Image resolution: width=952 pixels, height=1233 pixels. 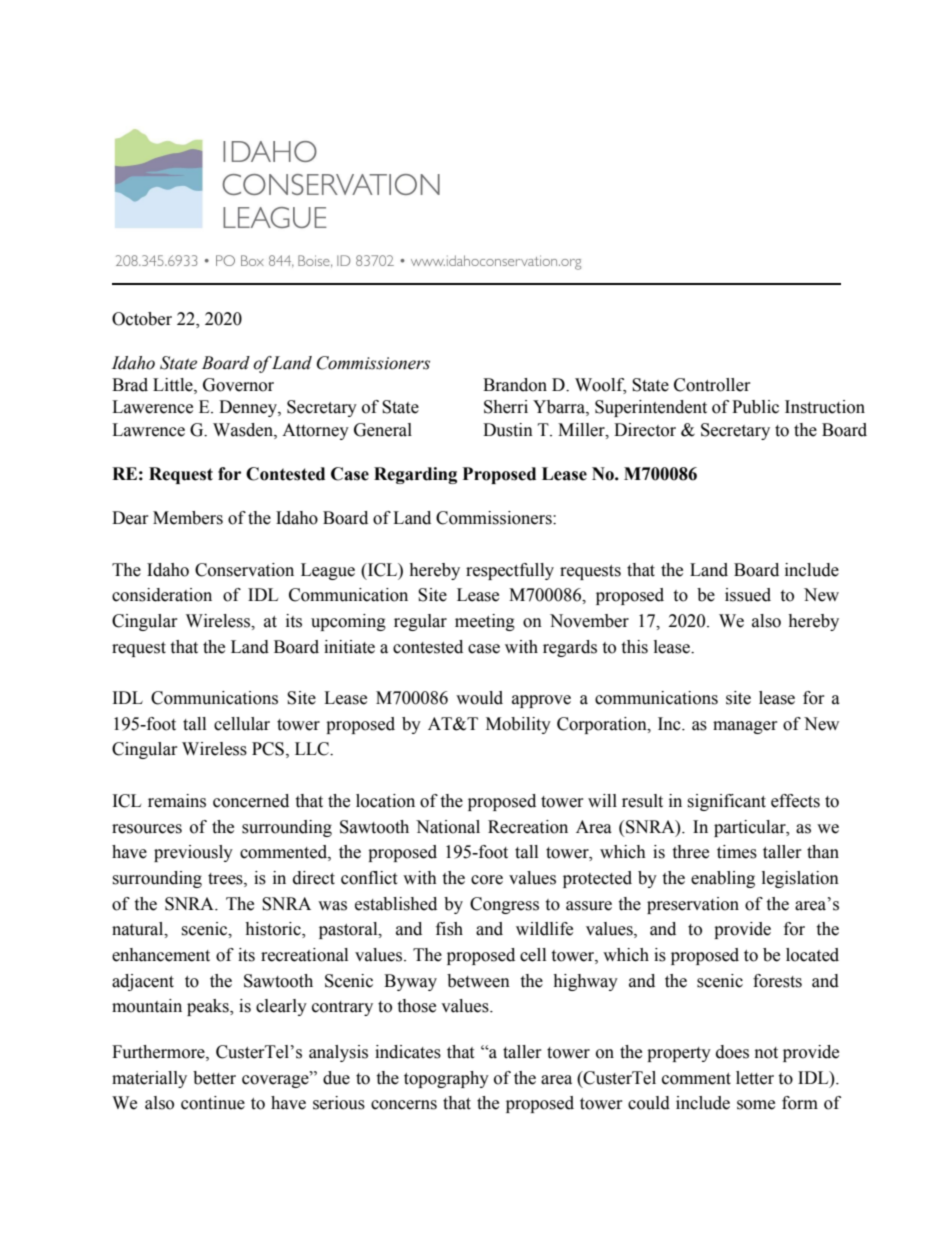 What do you see at coordinates (712, 385) in the document?
I see `Controller` at bounding box center [712, 385].
